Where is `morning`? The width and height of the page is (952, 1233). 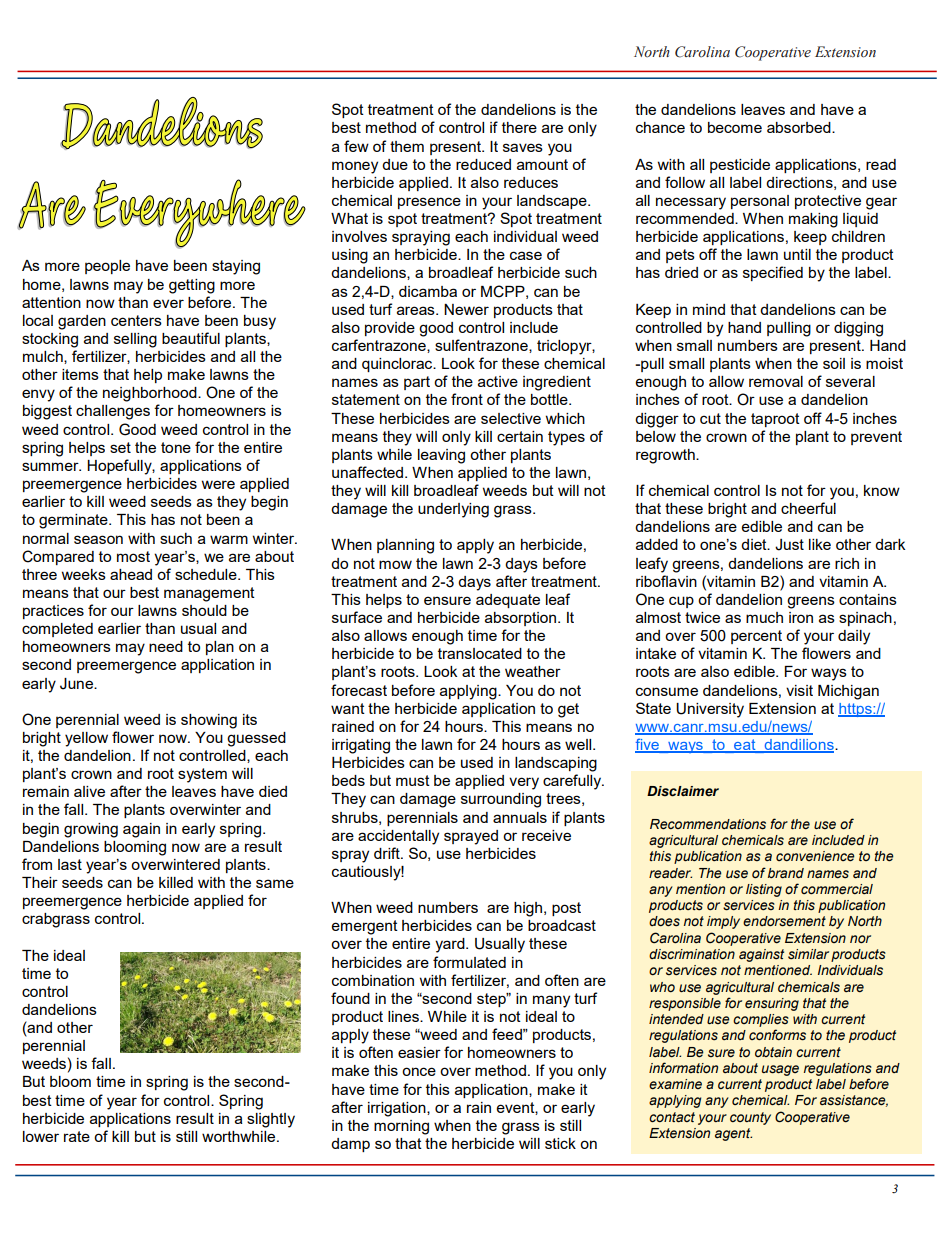 morning is located at coordinates (401, 1127).
